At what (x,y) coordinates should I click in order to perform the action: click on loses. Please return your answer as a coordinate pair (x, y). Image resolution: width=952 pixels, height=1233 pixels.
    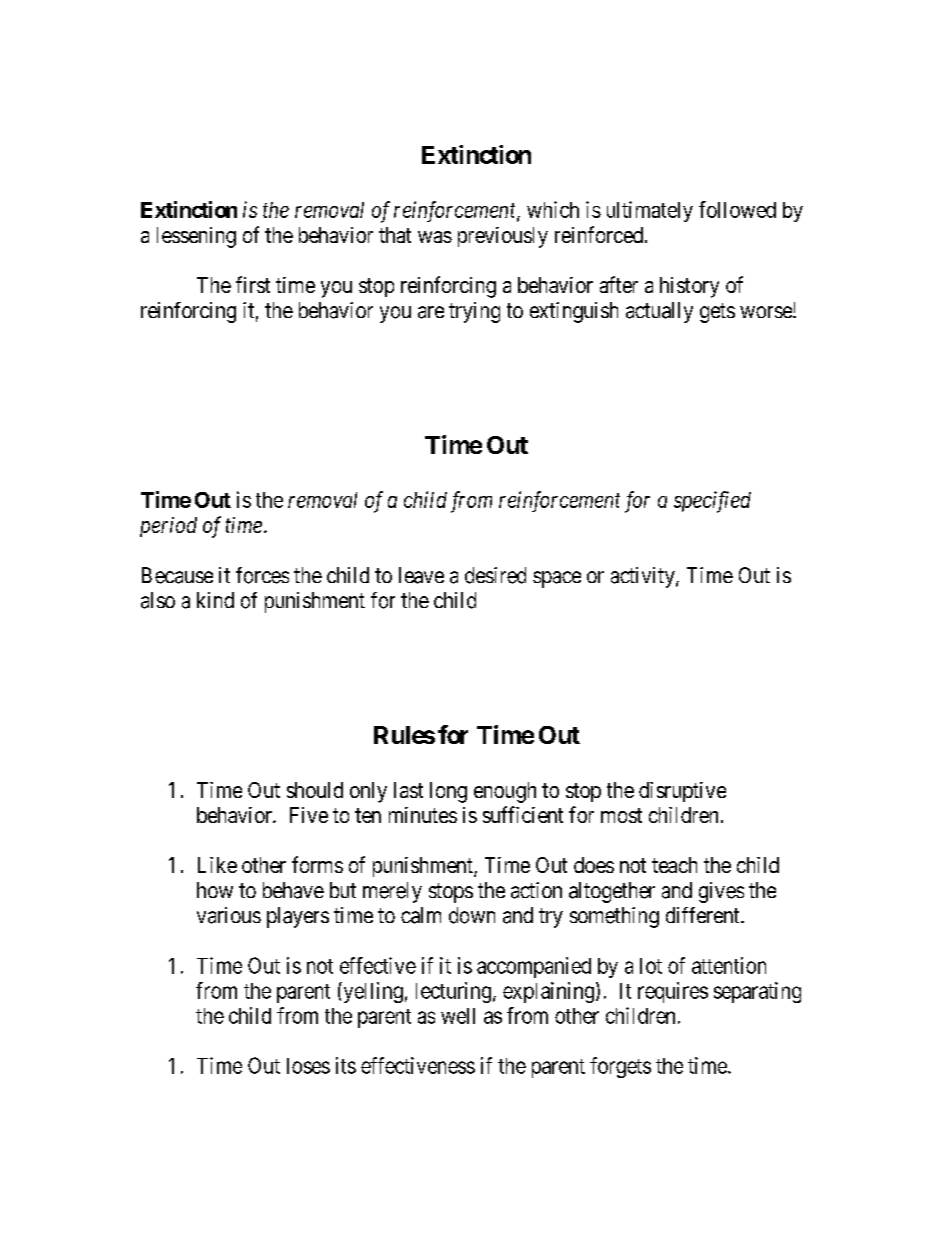
    Looking at the image, I should click on (308, 1066).
